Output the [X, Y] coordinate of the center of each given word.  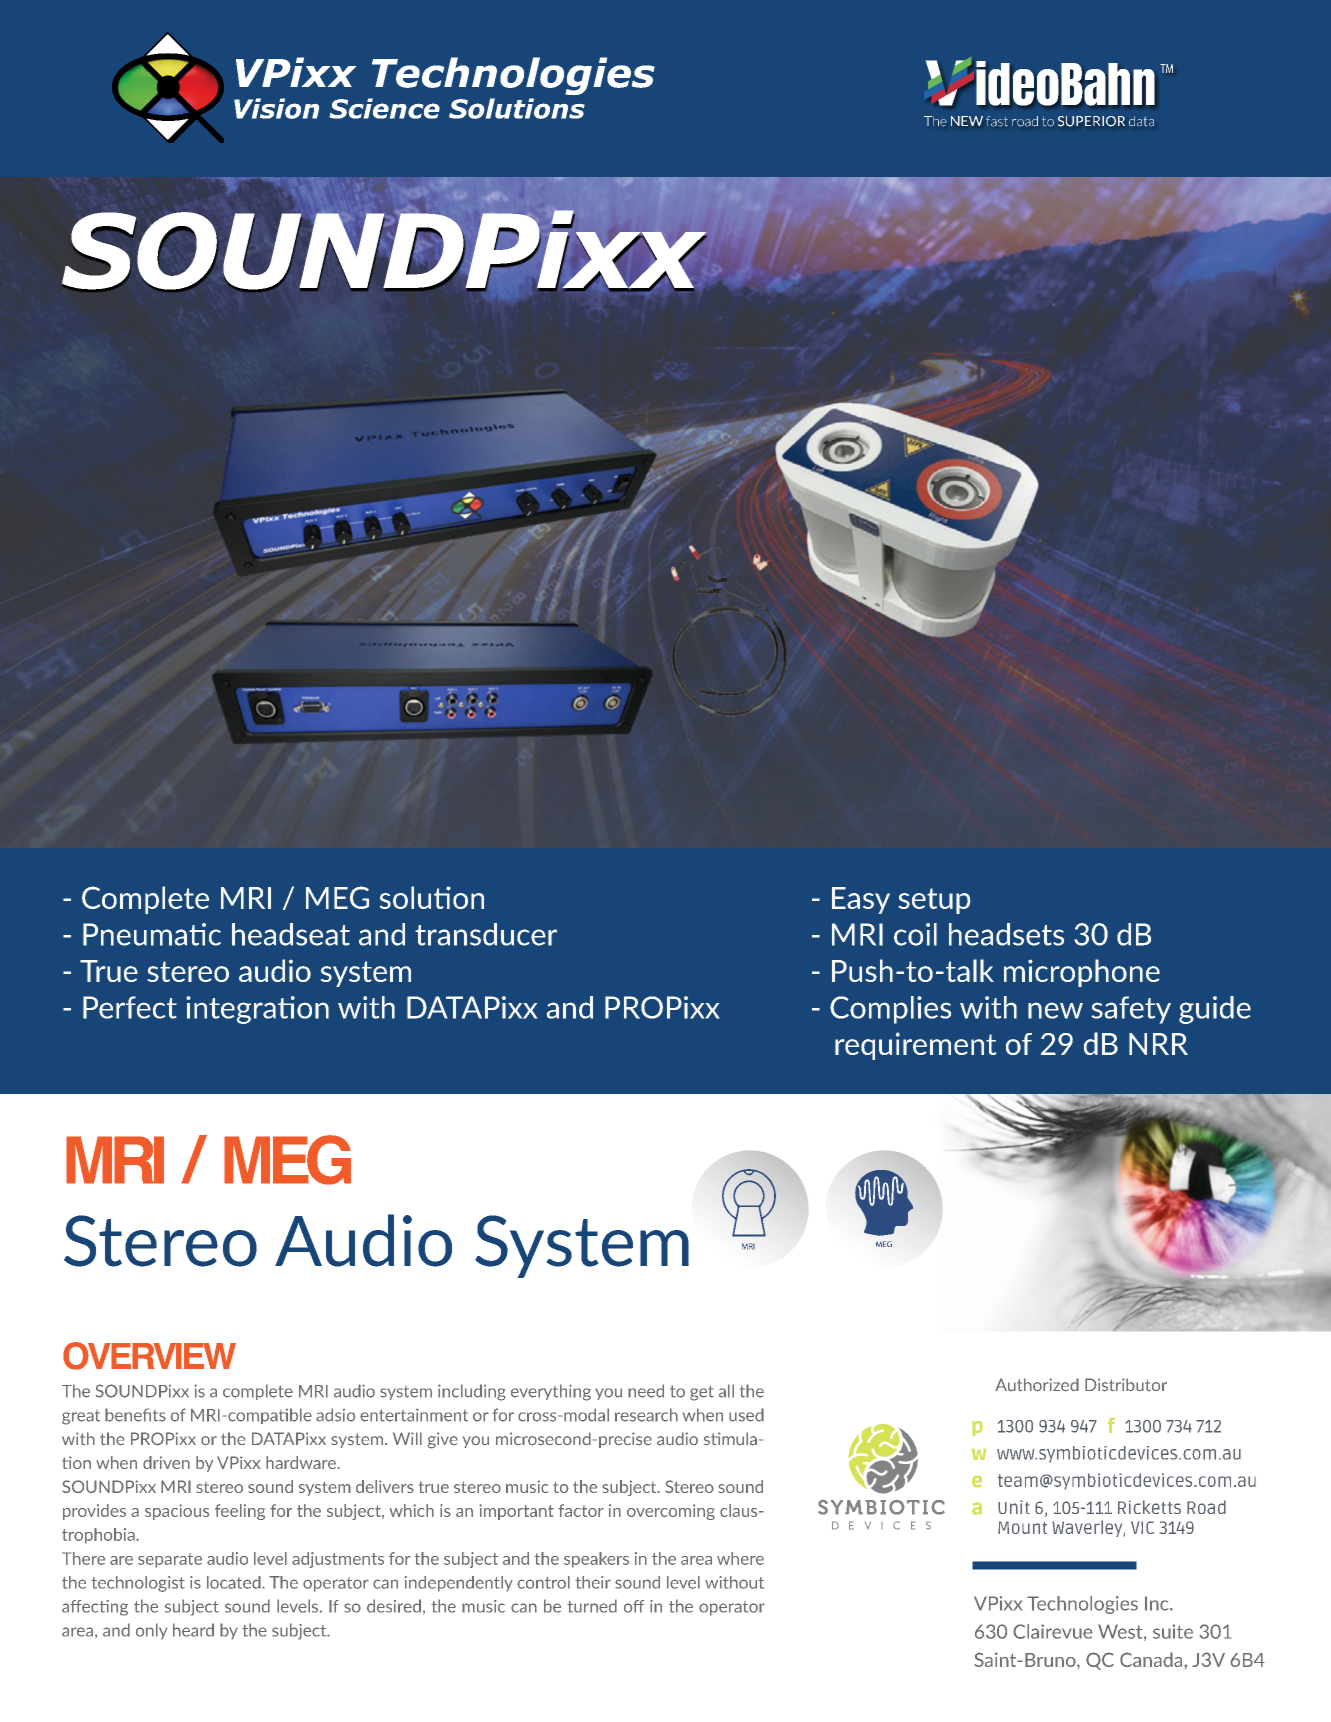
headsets [1006, 934]
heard [193, 1630]
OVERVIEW [149, 1356]
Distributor [1126, 1385]
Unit [1014, 1507]
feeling [240, 1512]
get [702, 1393]
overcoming [671, 1512]
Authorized [1037, 1385]
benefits [135, 1415]
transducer [486, 934]
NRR [1158, 1044]
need [646, 1391]
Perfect [130, 1007]
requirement [915, 1046]
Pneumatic [152, 934]
